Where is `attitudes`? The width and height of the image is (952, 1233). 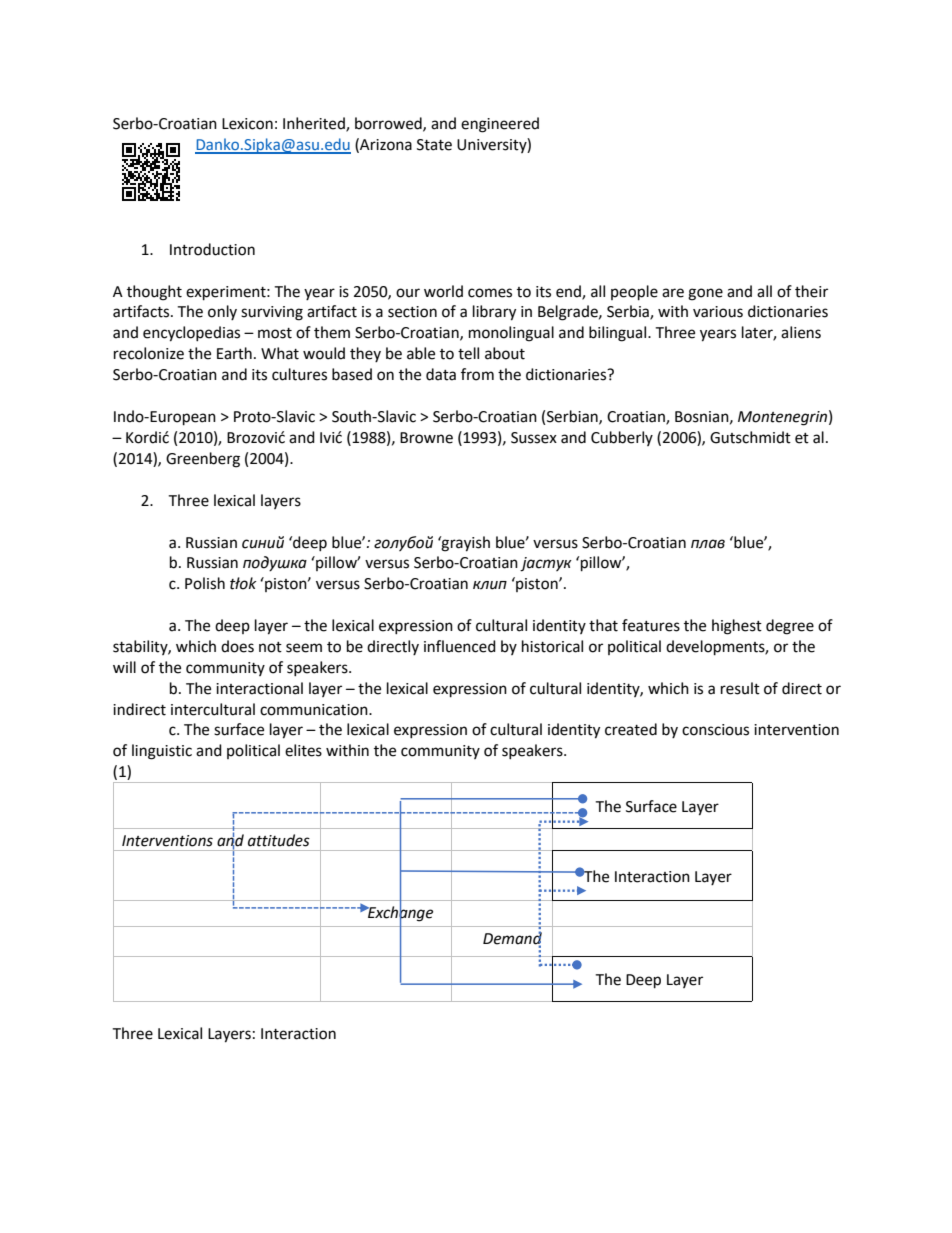
attitudes is located at coordinates (279, 840).
